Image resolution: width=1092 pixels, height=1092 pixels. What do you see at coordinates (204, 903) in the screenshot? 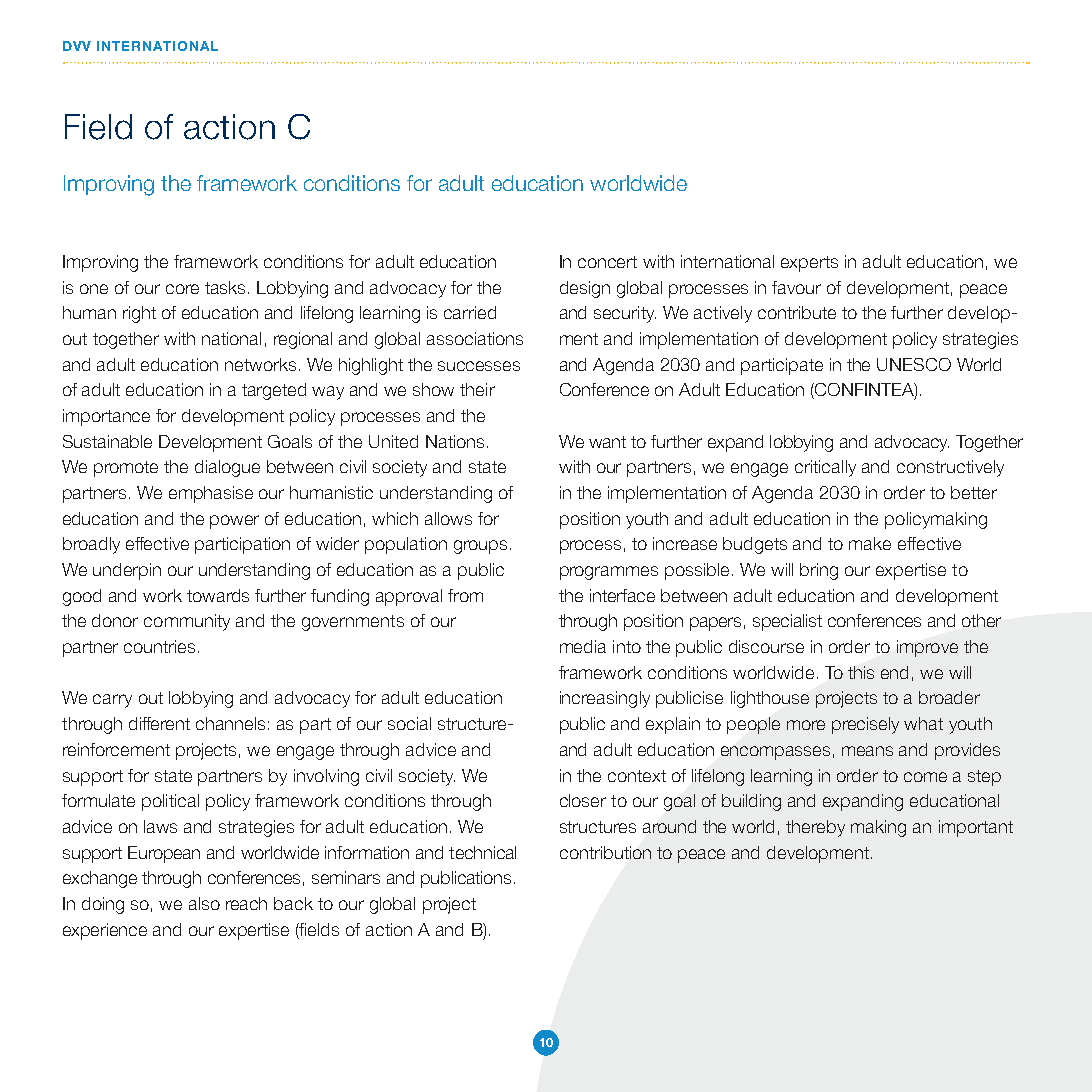
I see `also` at bounding box center [204, 903].
